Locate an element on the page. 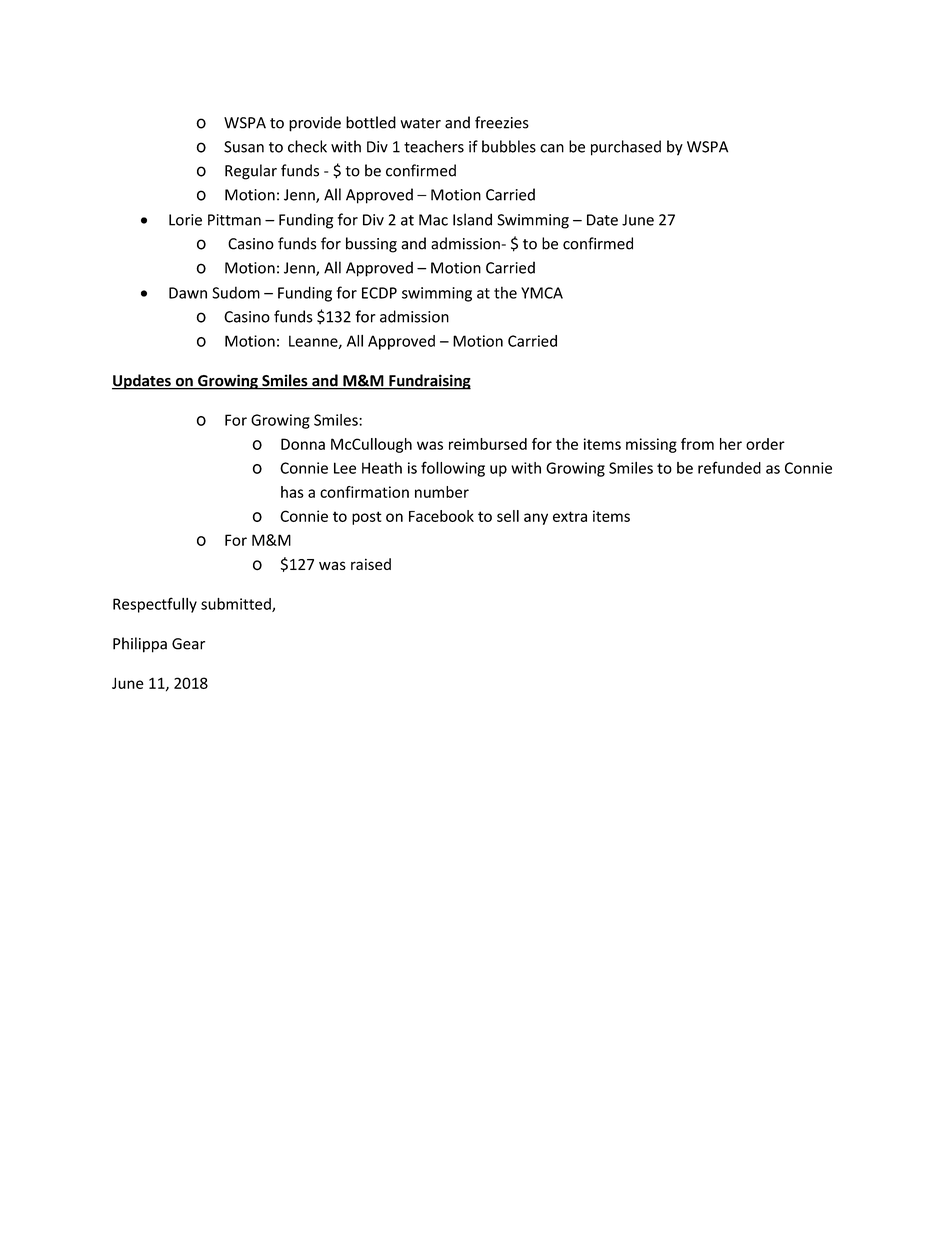  Susan is located at coordinates (244, 147).
